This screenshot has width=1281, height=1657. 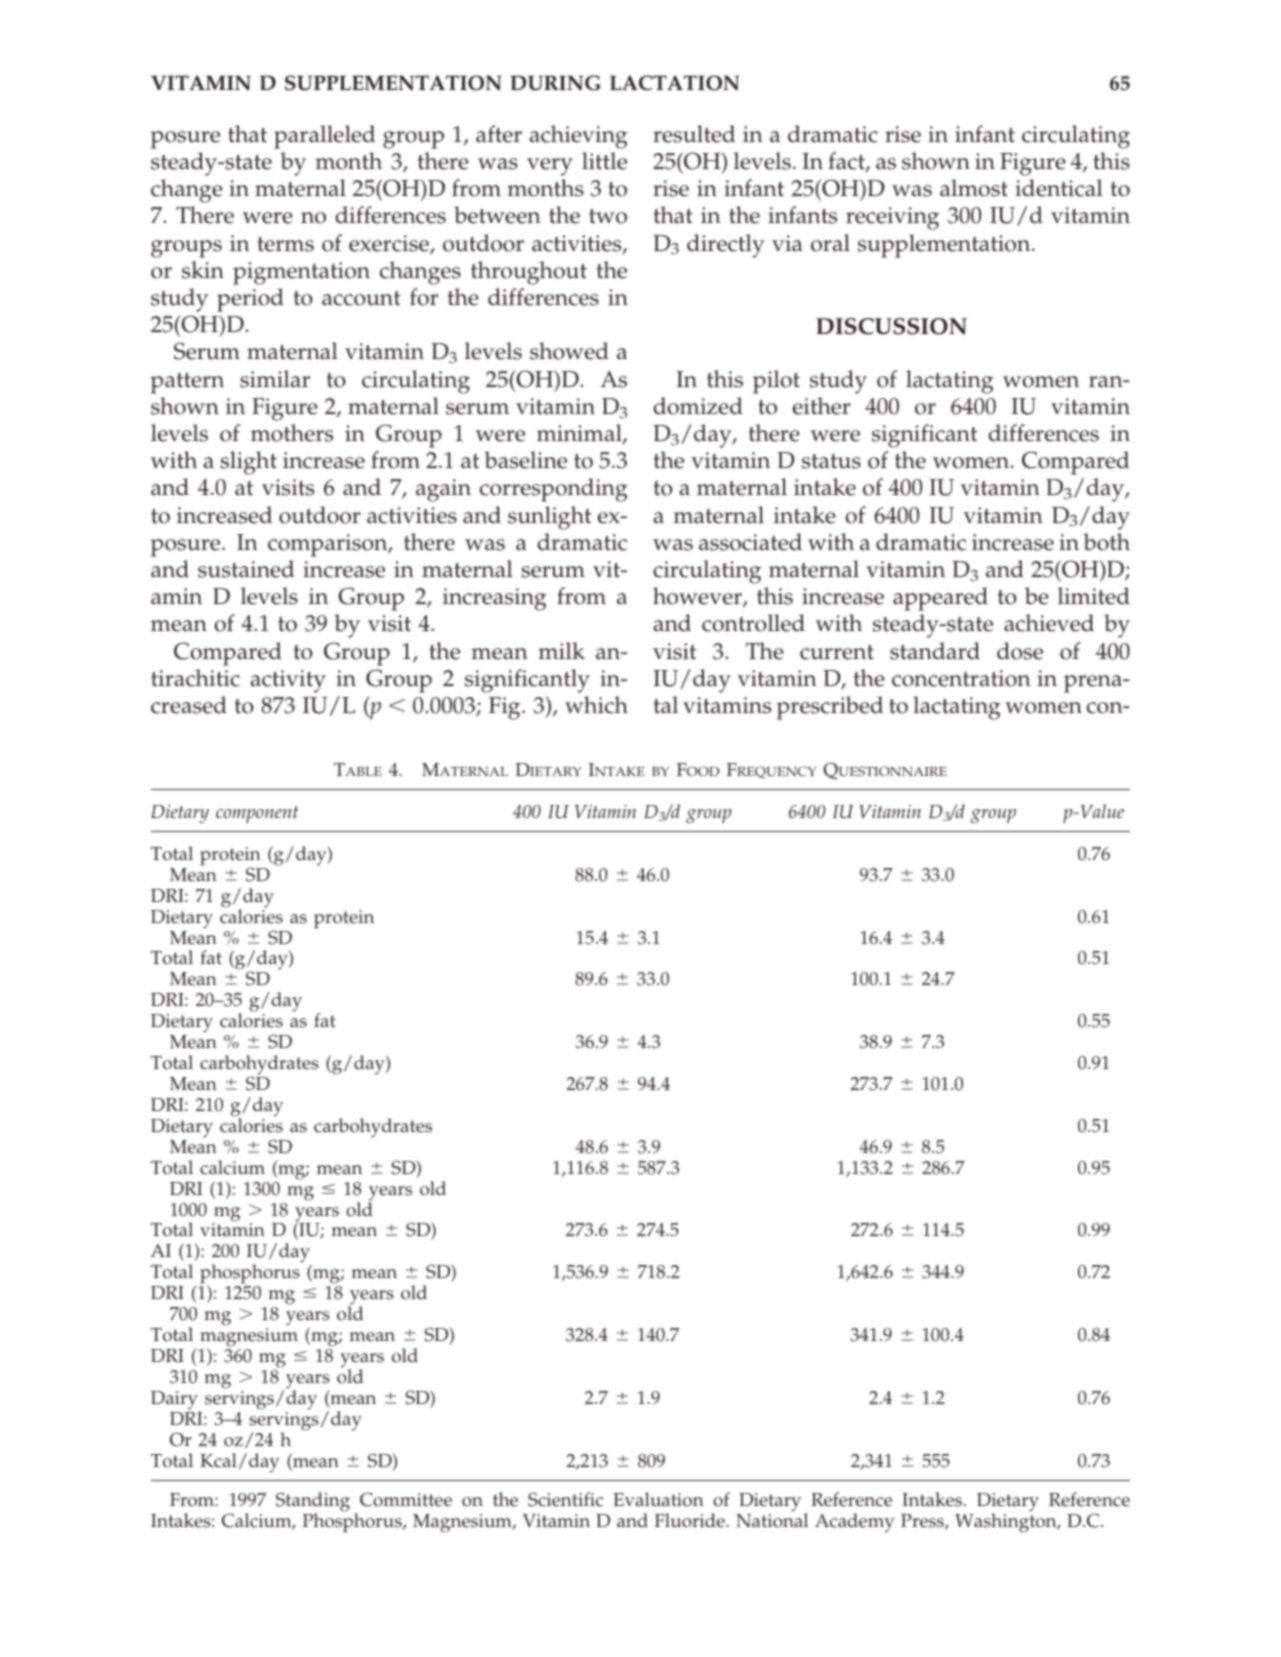 What do you see at coordinates (580, 434) in the screenshot?
I see `minimal` at bounding box center [580, 434].
